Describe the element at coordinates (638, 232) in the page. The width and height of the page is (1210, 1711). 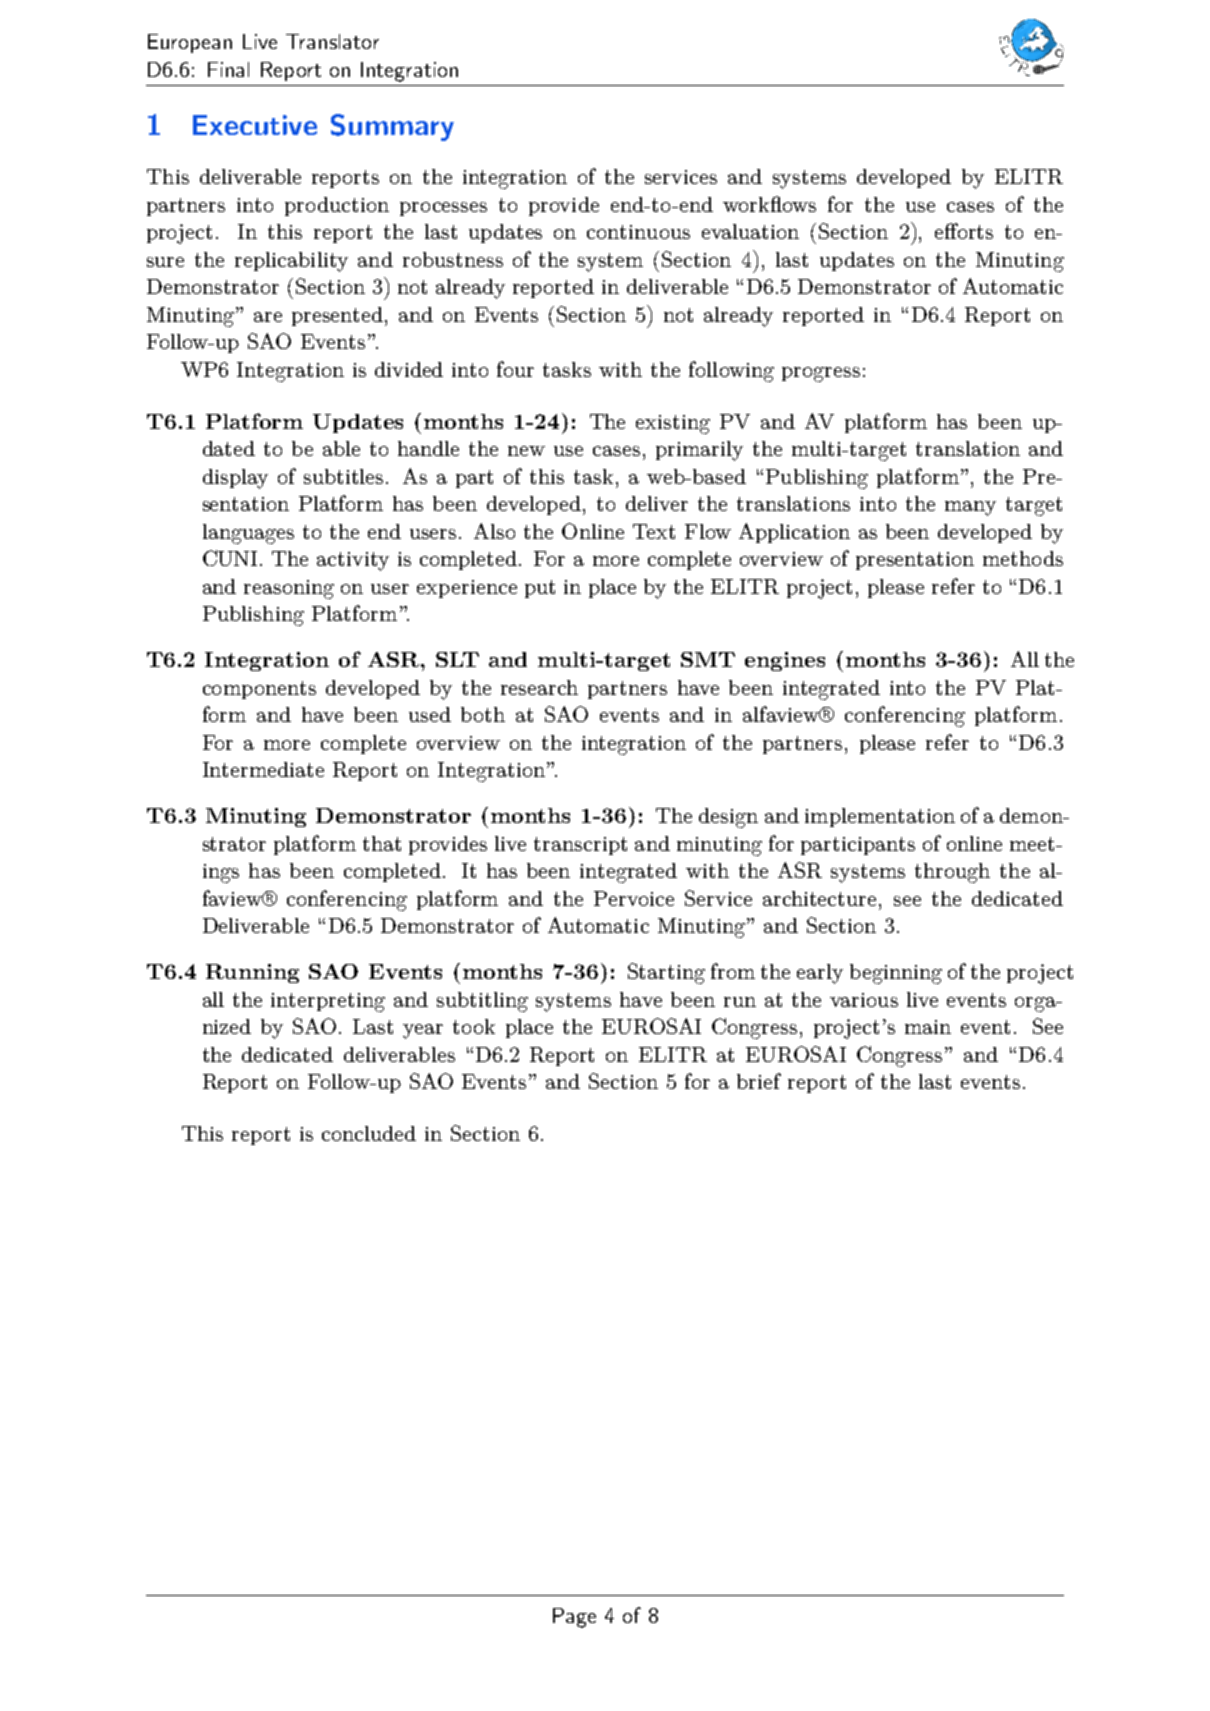
I see `continuous` at that location.
